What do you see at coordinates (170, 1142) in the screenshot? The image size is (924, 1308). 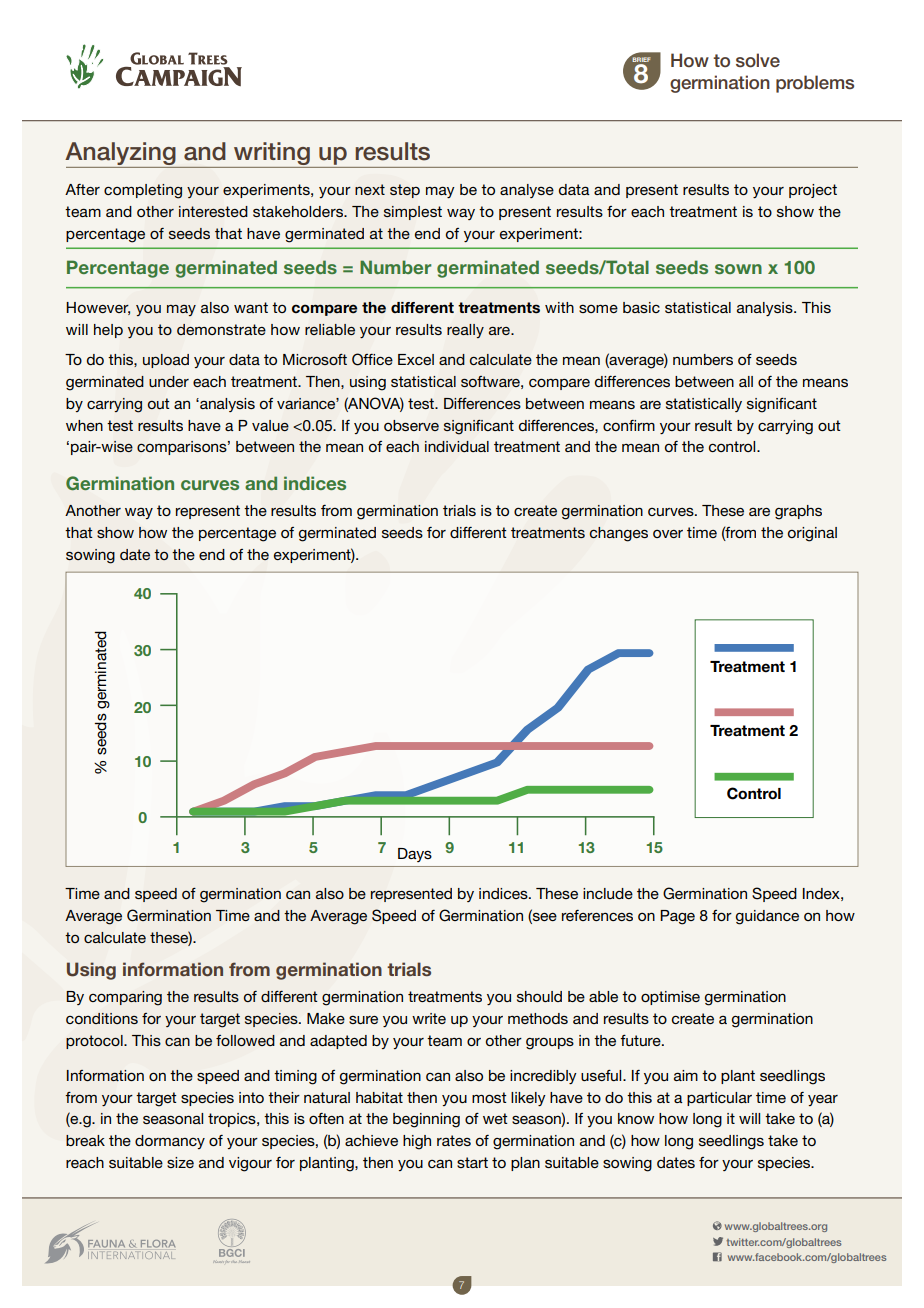 I see `dormancy` at bounding box center [170, 1142].
